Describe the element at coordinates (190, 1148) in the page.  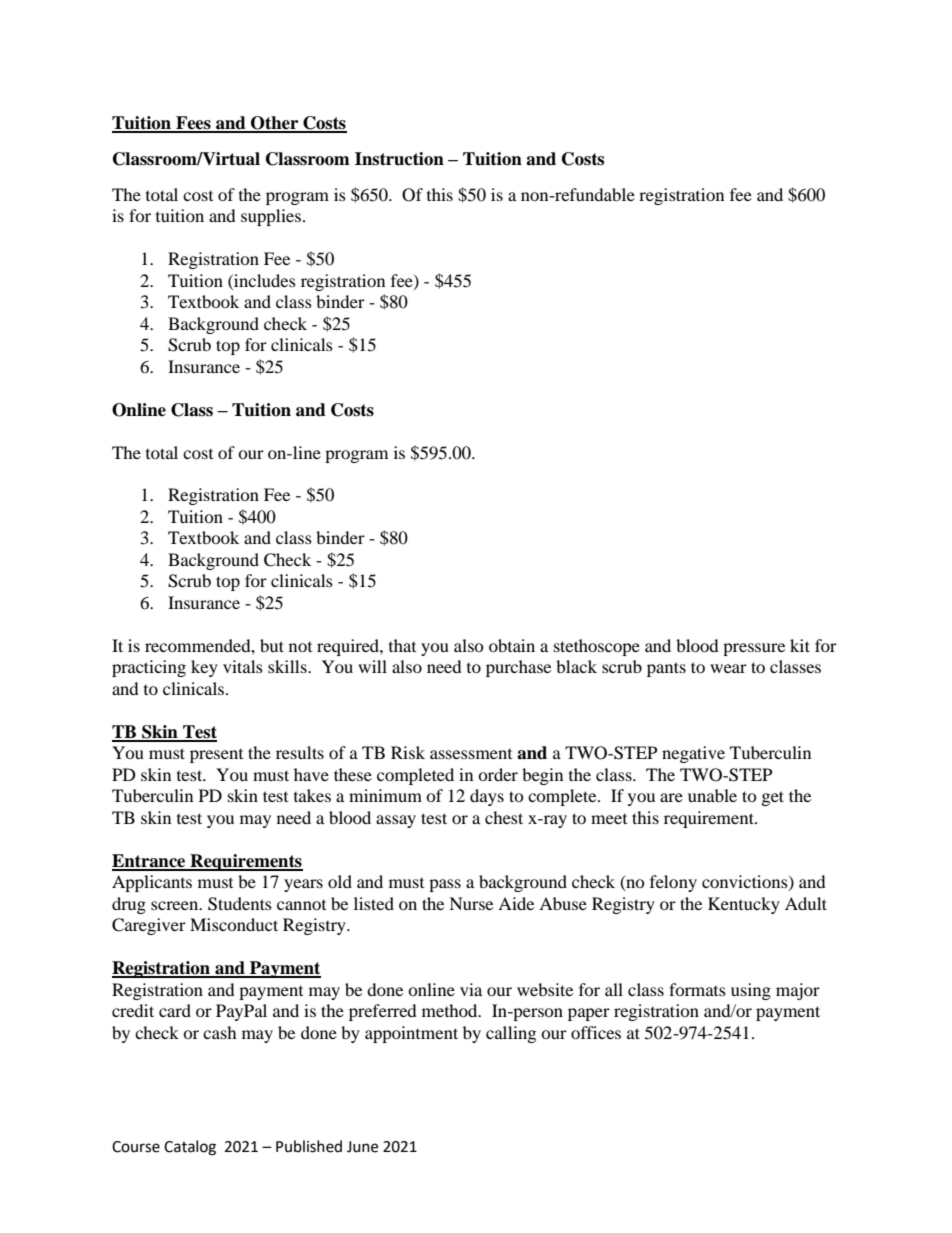
I see `Catalog` at that location.
